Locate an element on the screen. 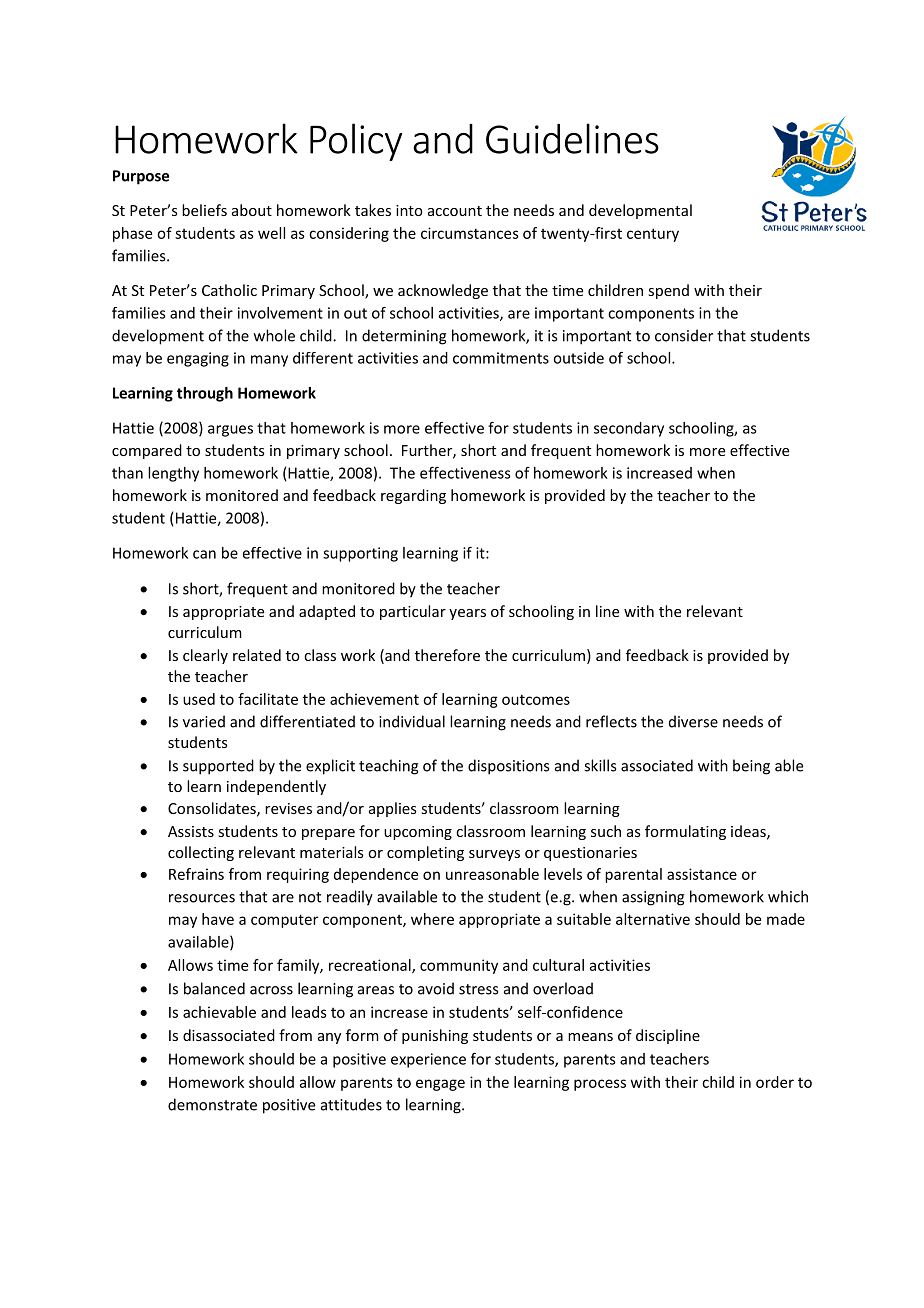 The height and width of the screenshot is (1308, 924). century is located at coordinates (653, 235).
